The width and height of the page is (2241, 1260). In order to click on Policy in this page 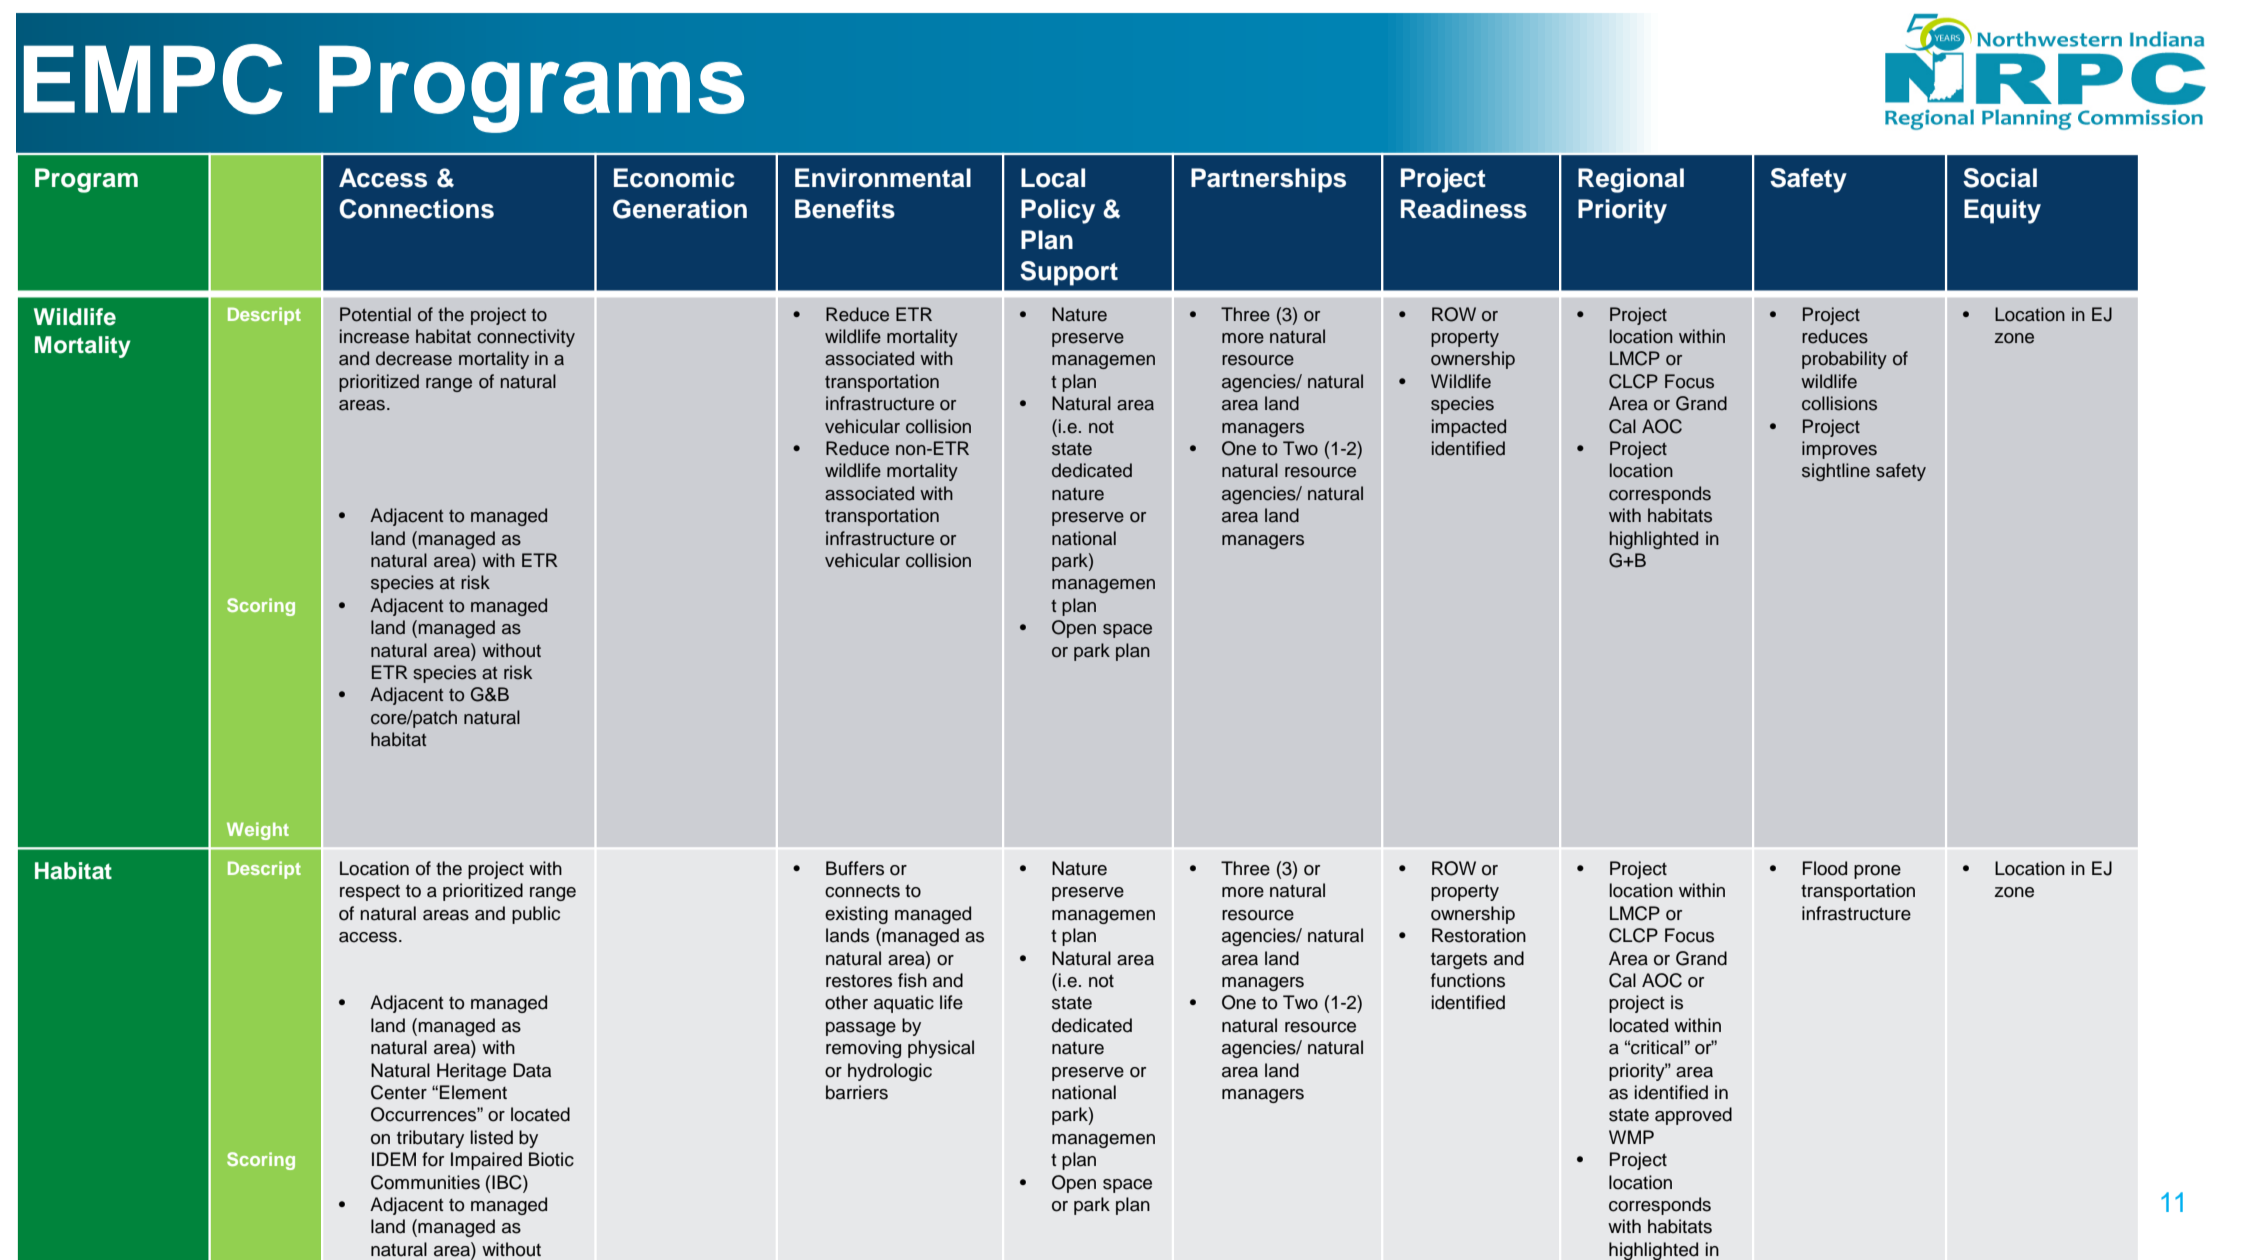, I will do `click(1058, 211)`.
